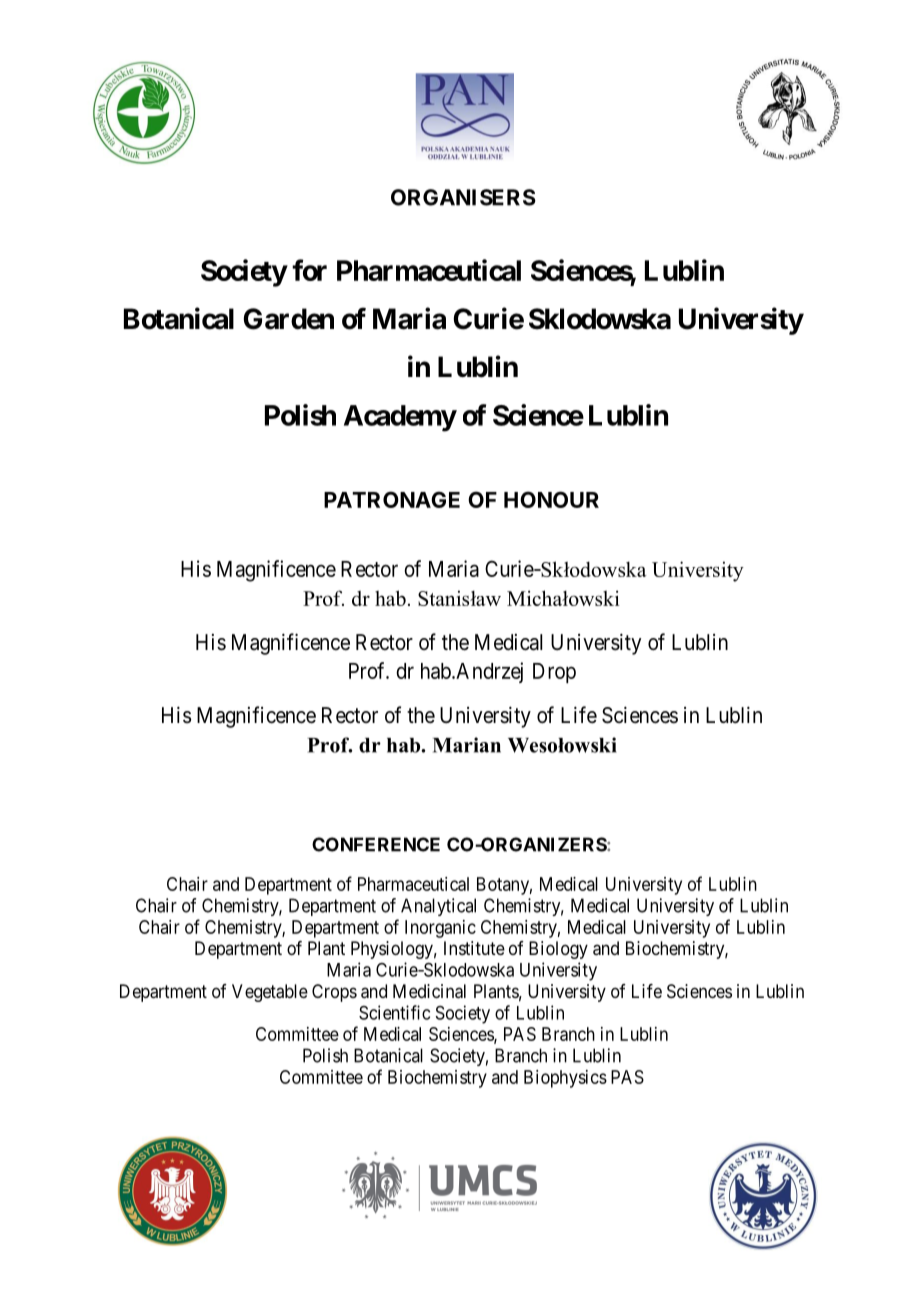 This document has width=924, height=1307. I want to click on Crops, so click(334, 993).
